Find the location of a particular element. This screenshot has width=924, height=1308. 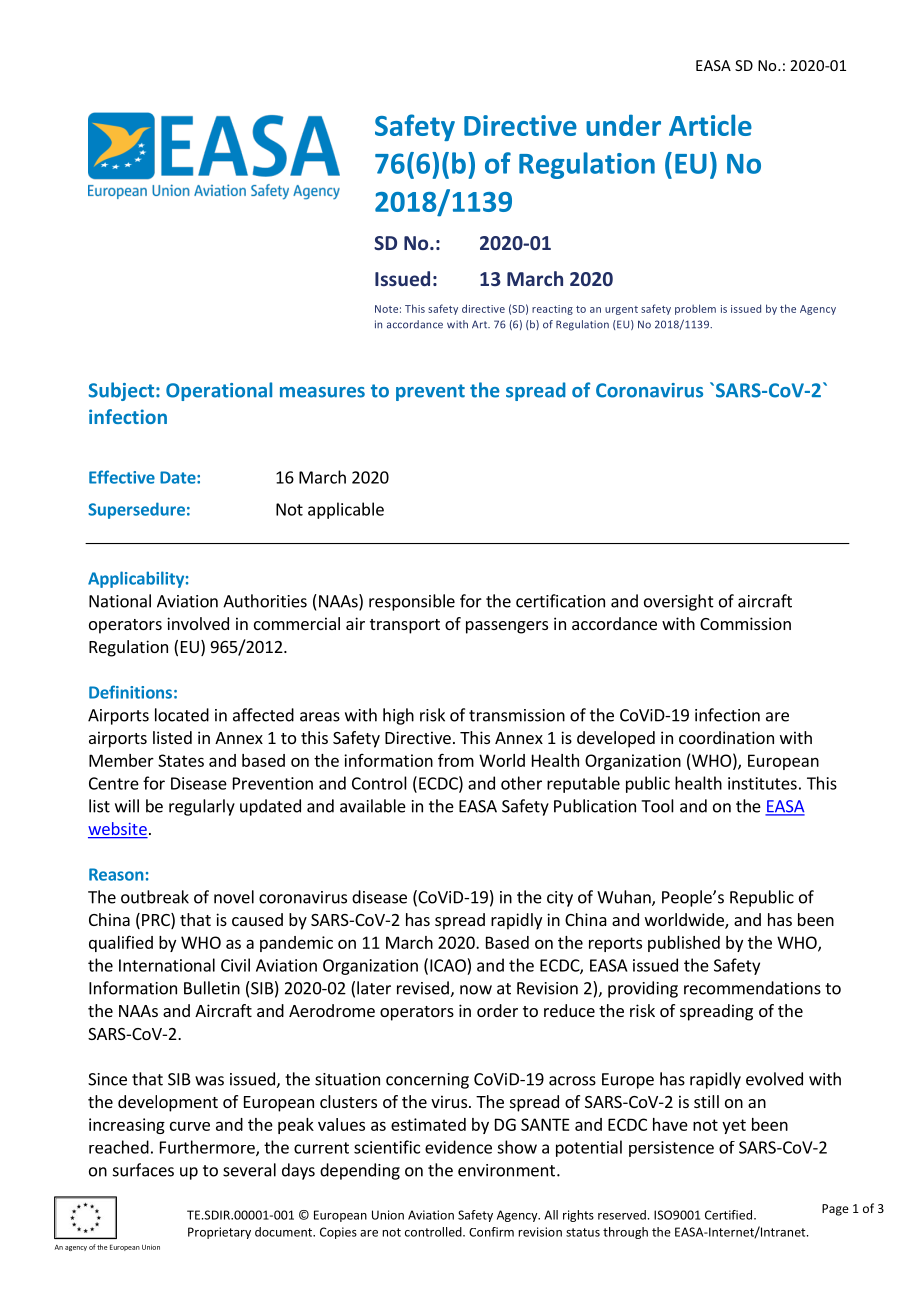

regularly is located at coordinates (202, 807).
